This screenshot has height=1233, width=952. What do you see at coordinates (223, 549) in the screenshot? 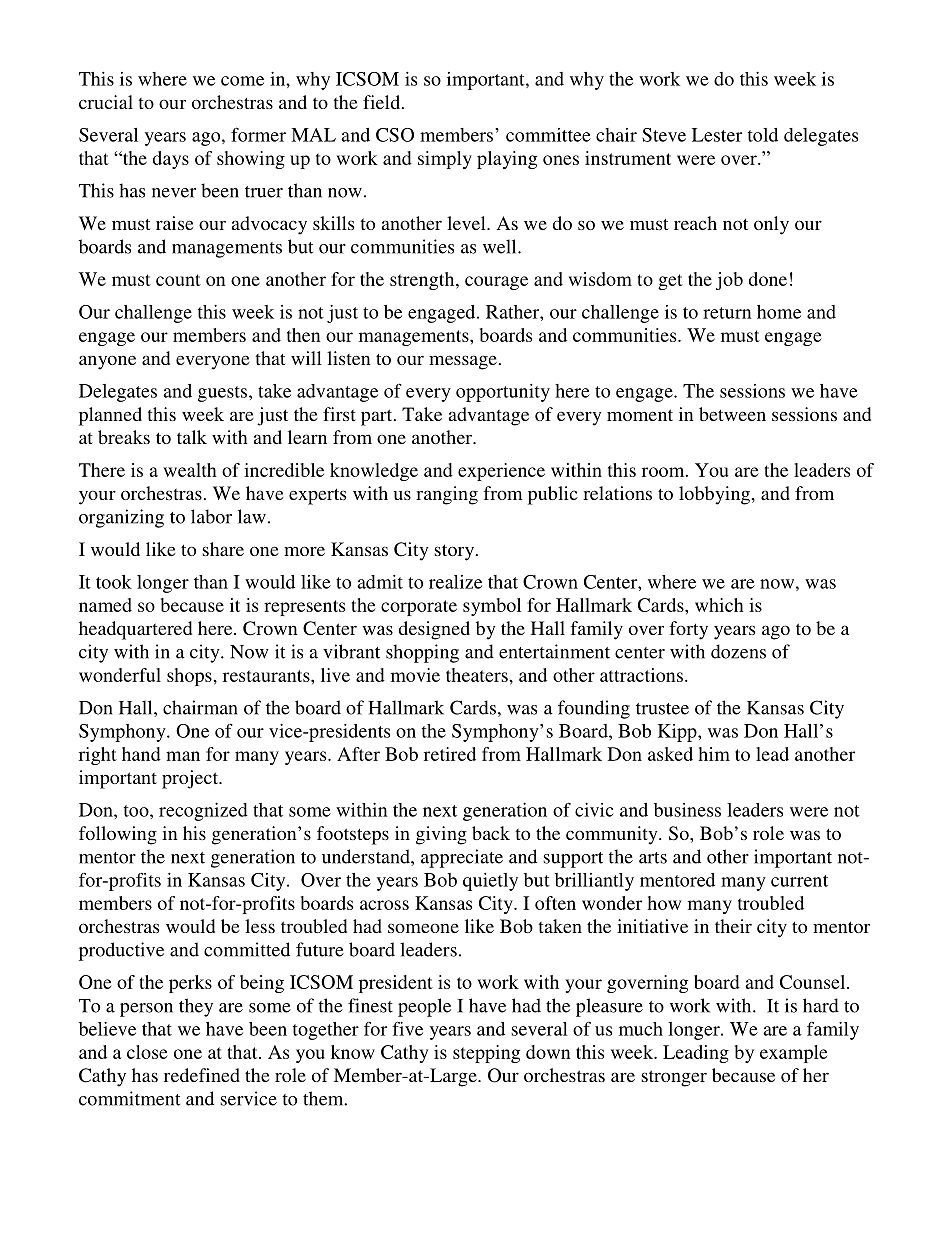
I see `share` at bounding box center [223, 549].
